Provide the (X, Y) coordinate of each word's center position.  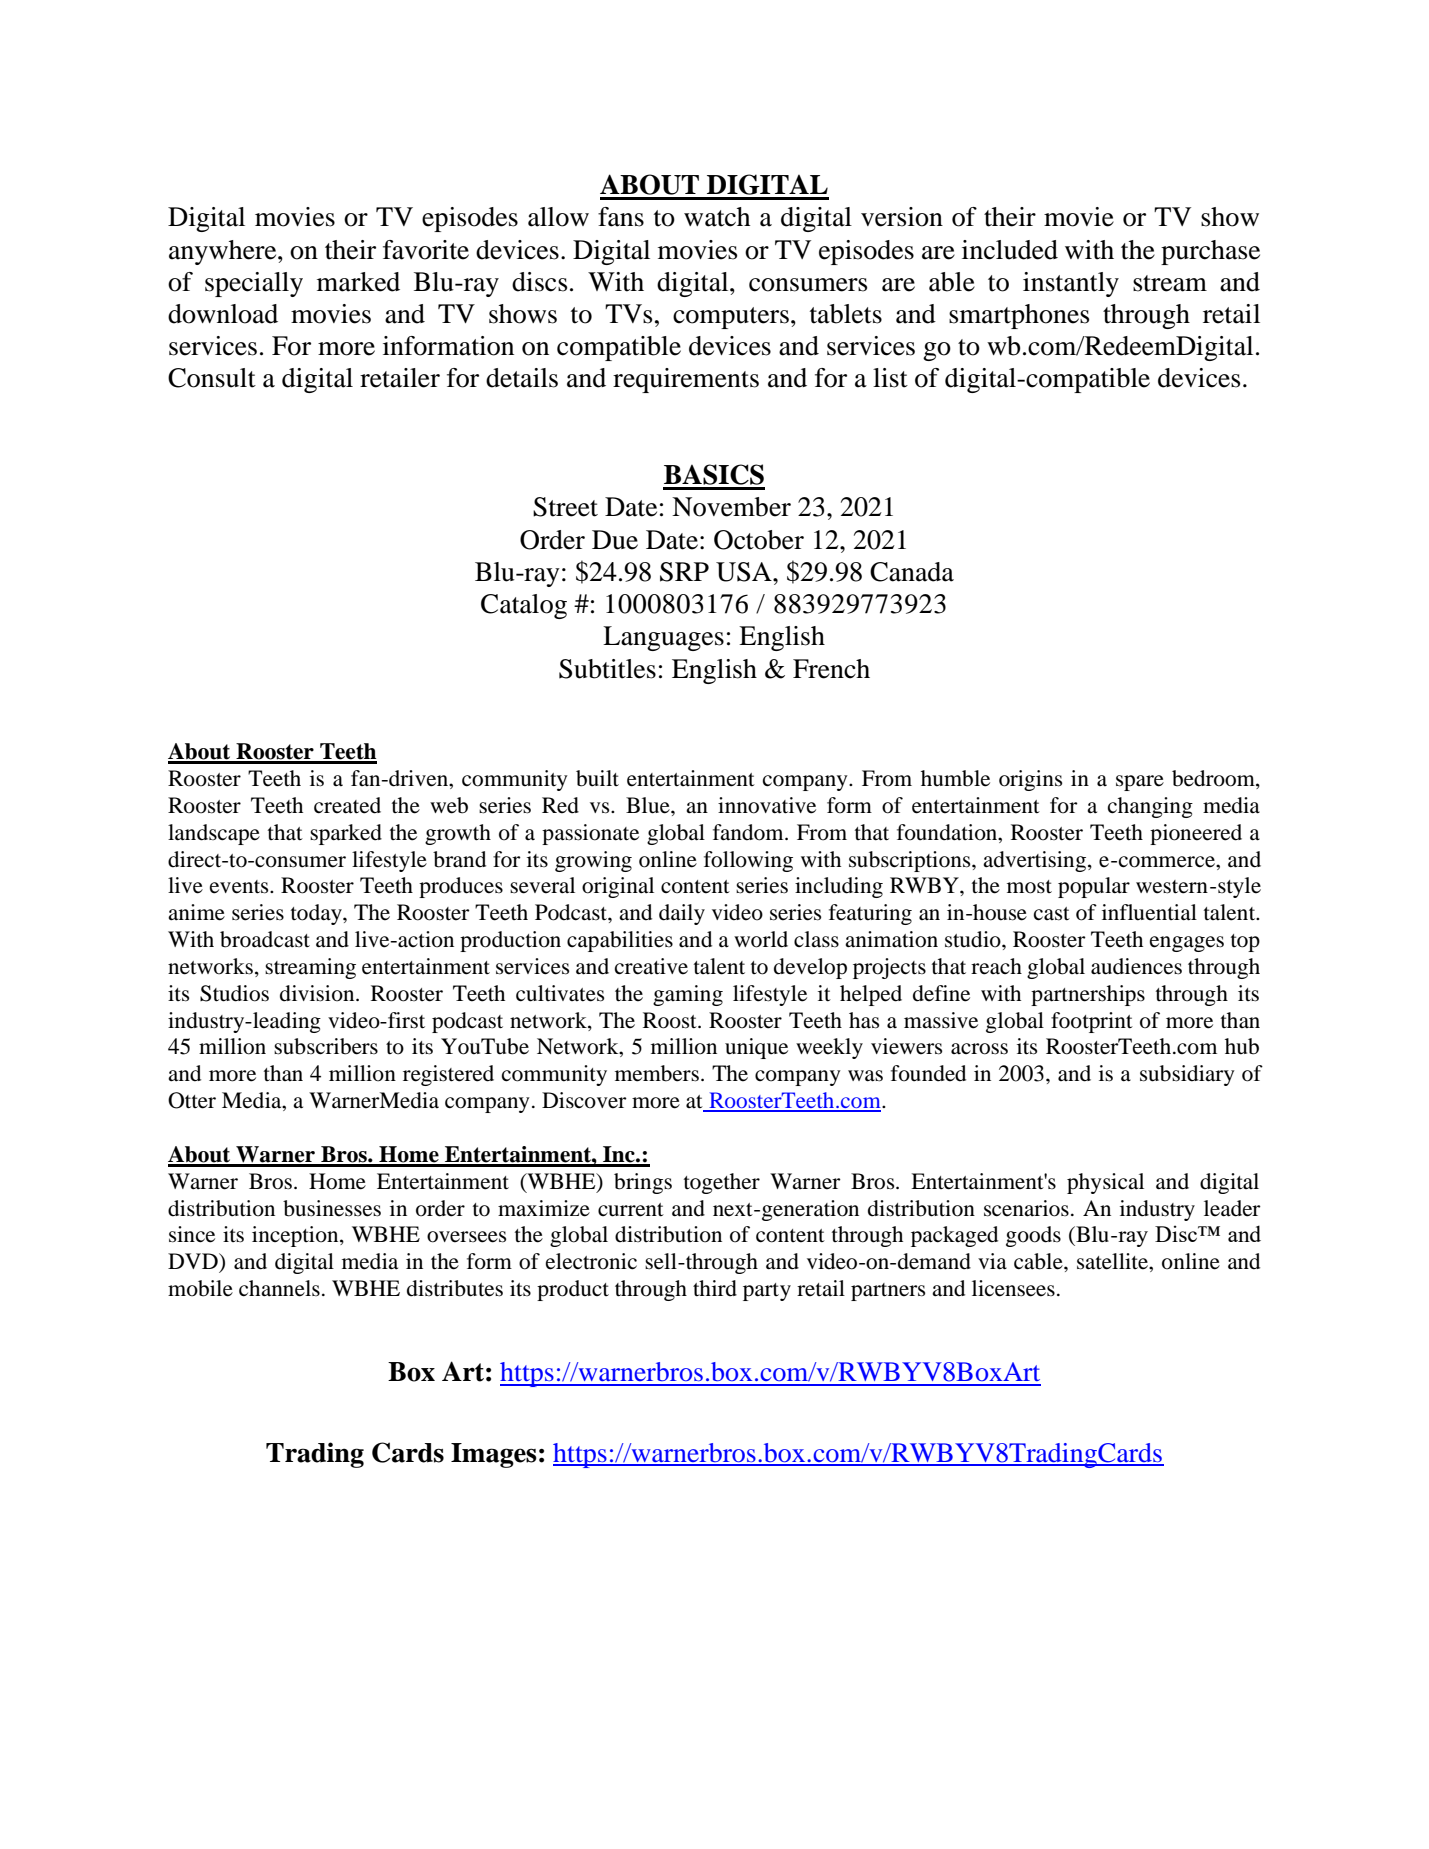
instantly (1071, 284)
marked (358, 282)
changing (1150, 807)
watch (717, 217)
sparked (346, 834)
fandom (749, 832)
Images (494, 1455)
